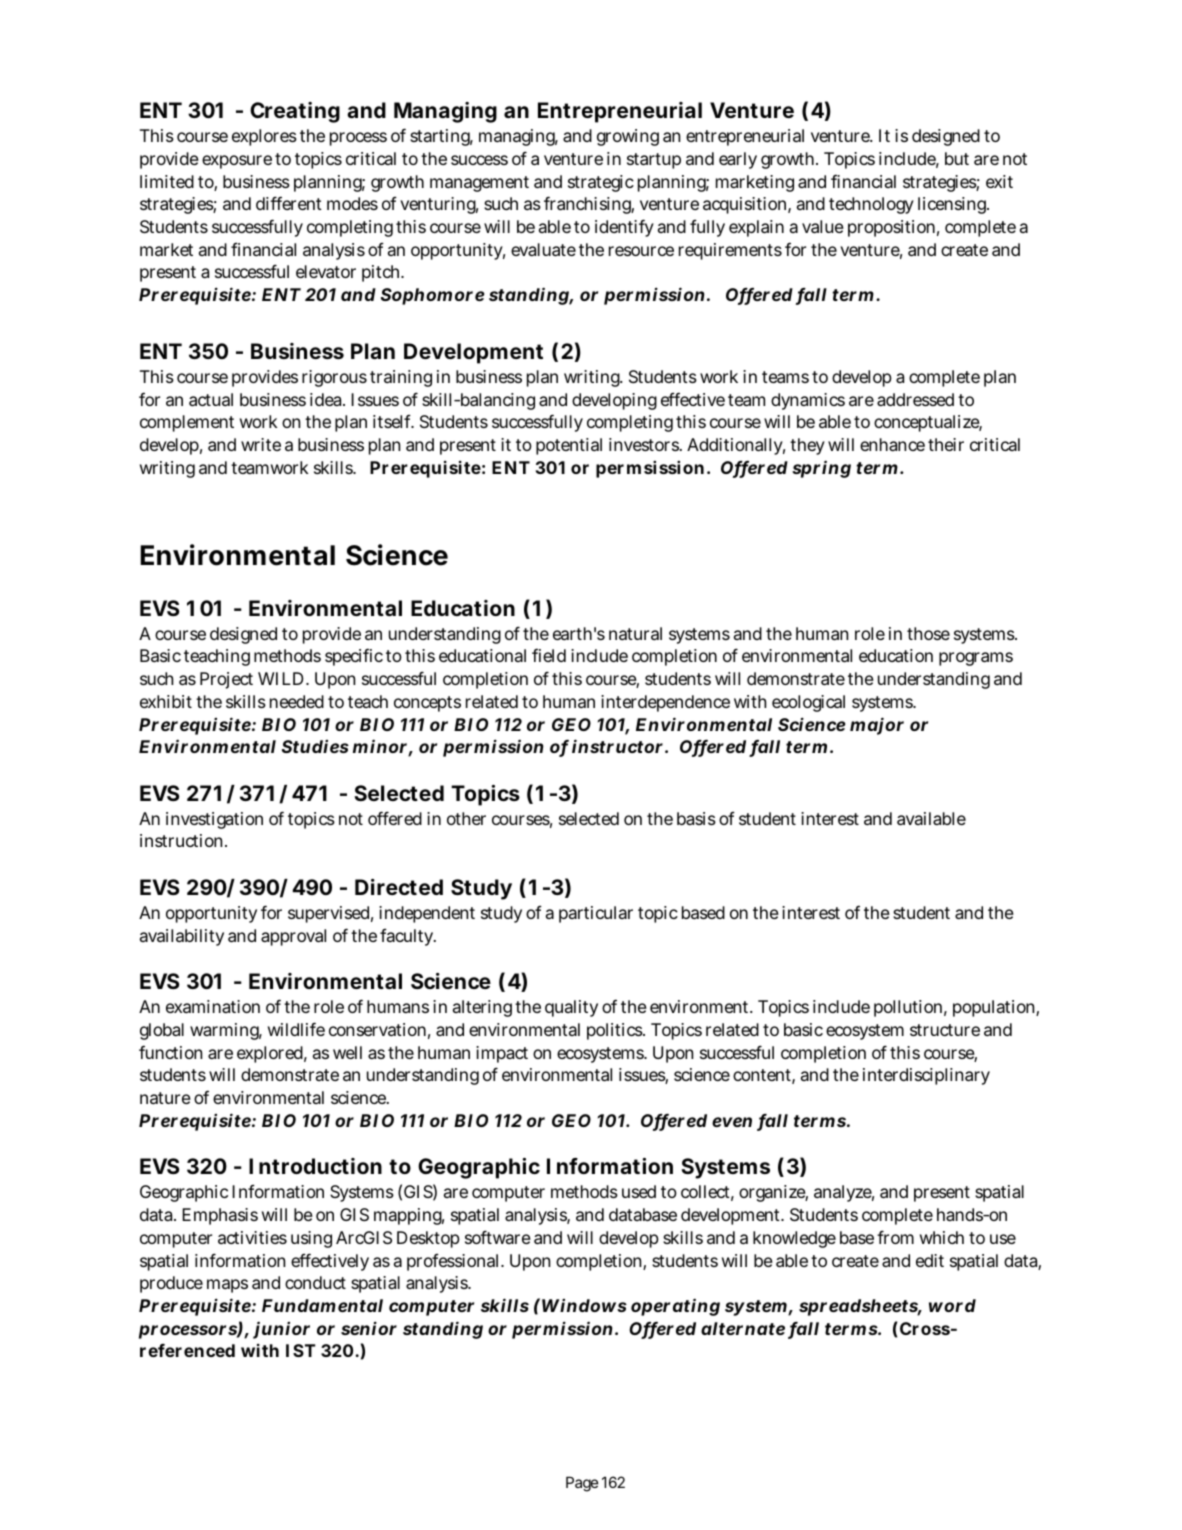 Image resolution: width=1182 pixels, height=1530 pixels. I want to click on instructor, so click(617, 746).
